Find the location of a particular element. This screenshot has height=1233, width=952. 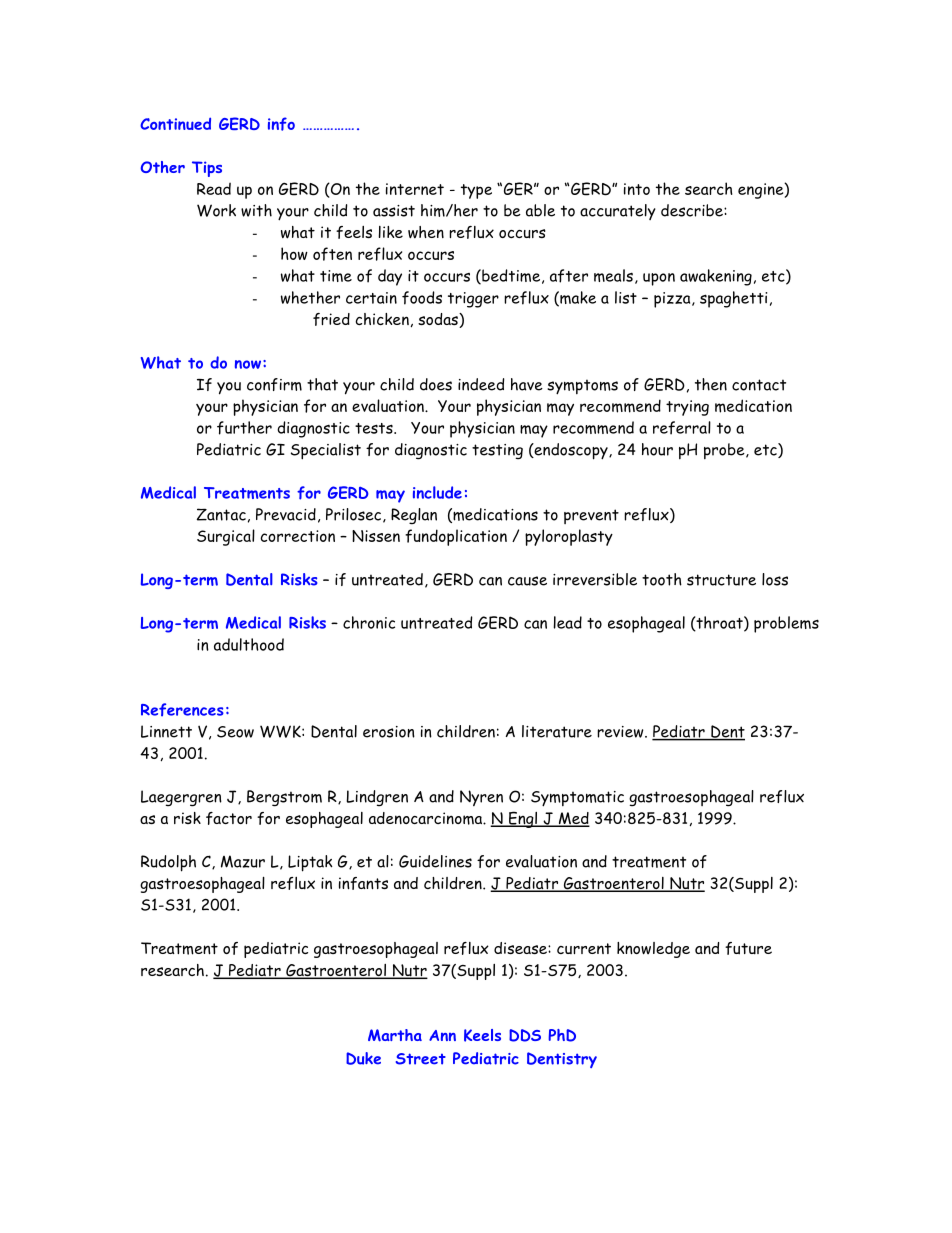

adulthood is located at coordinates (249, 644).
